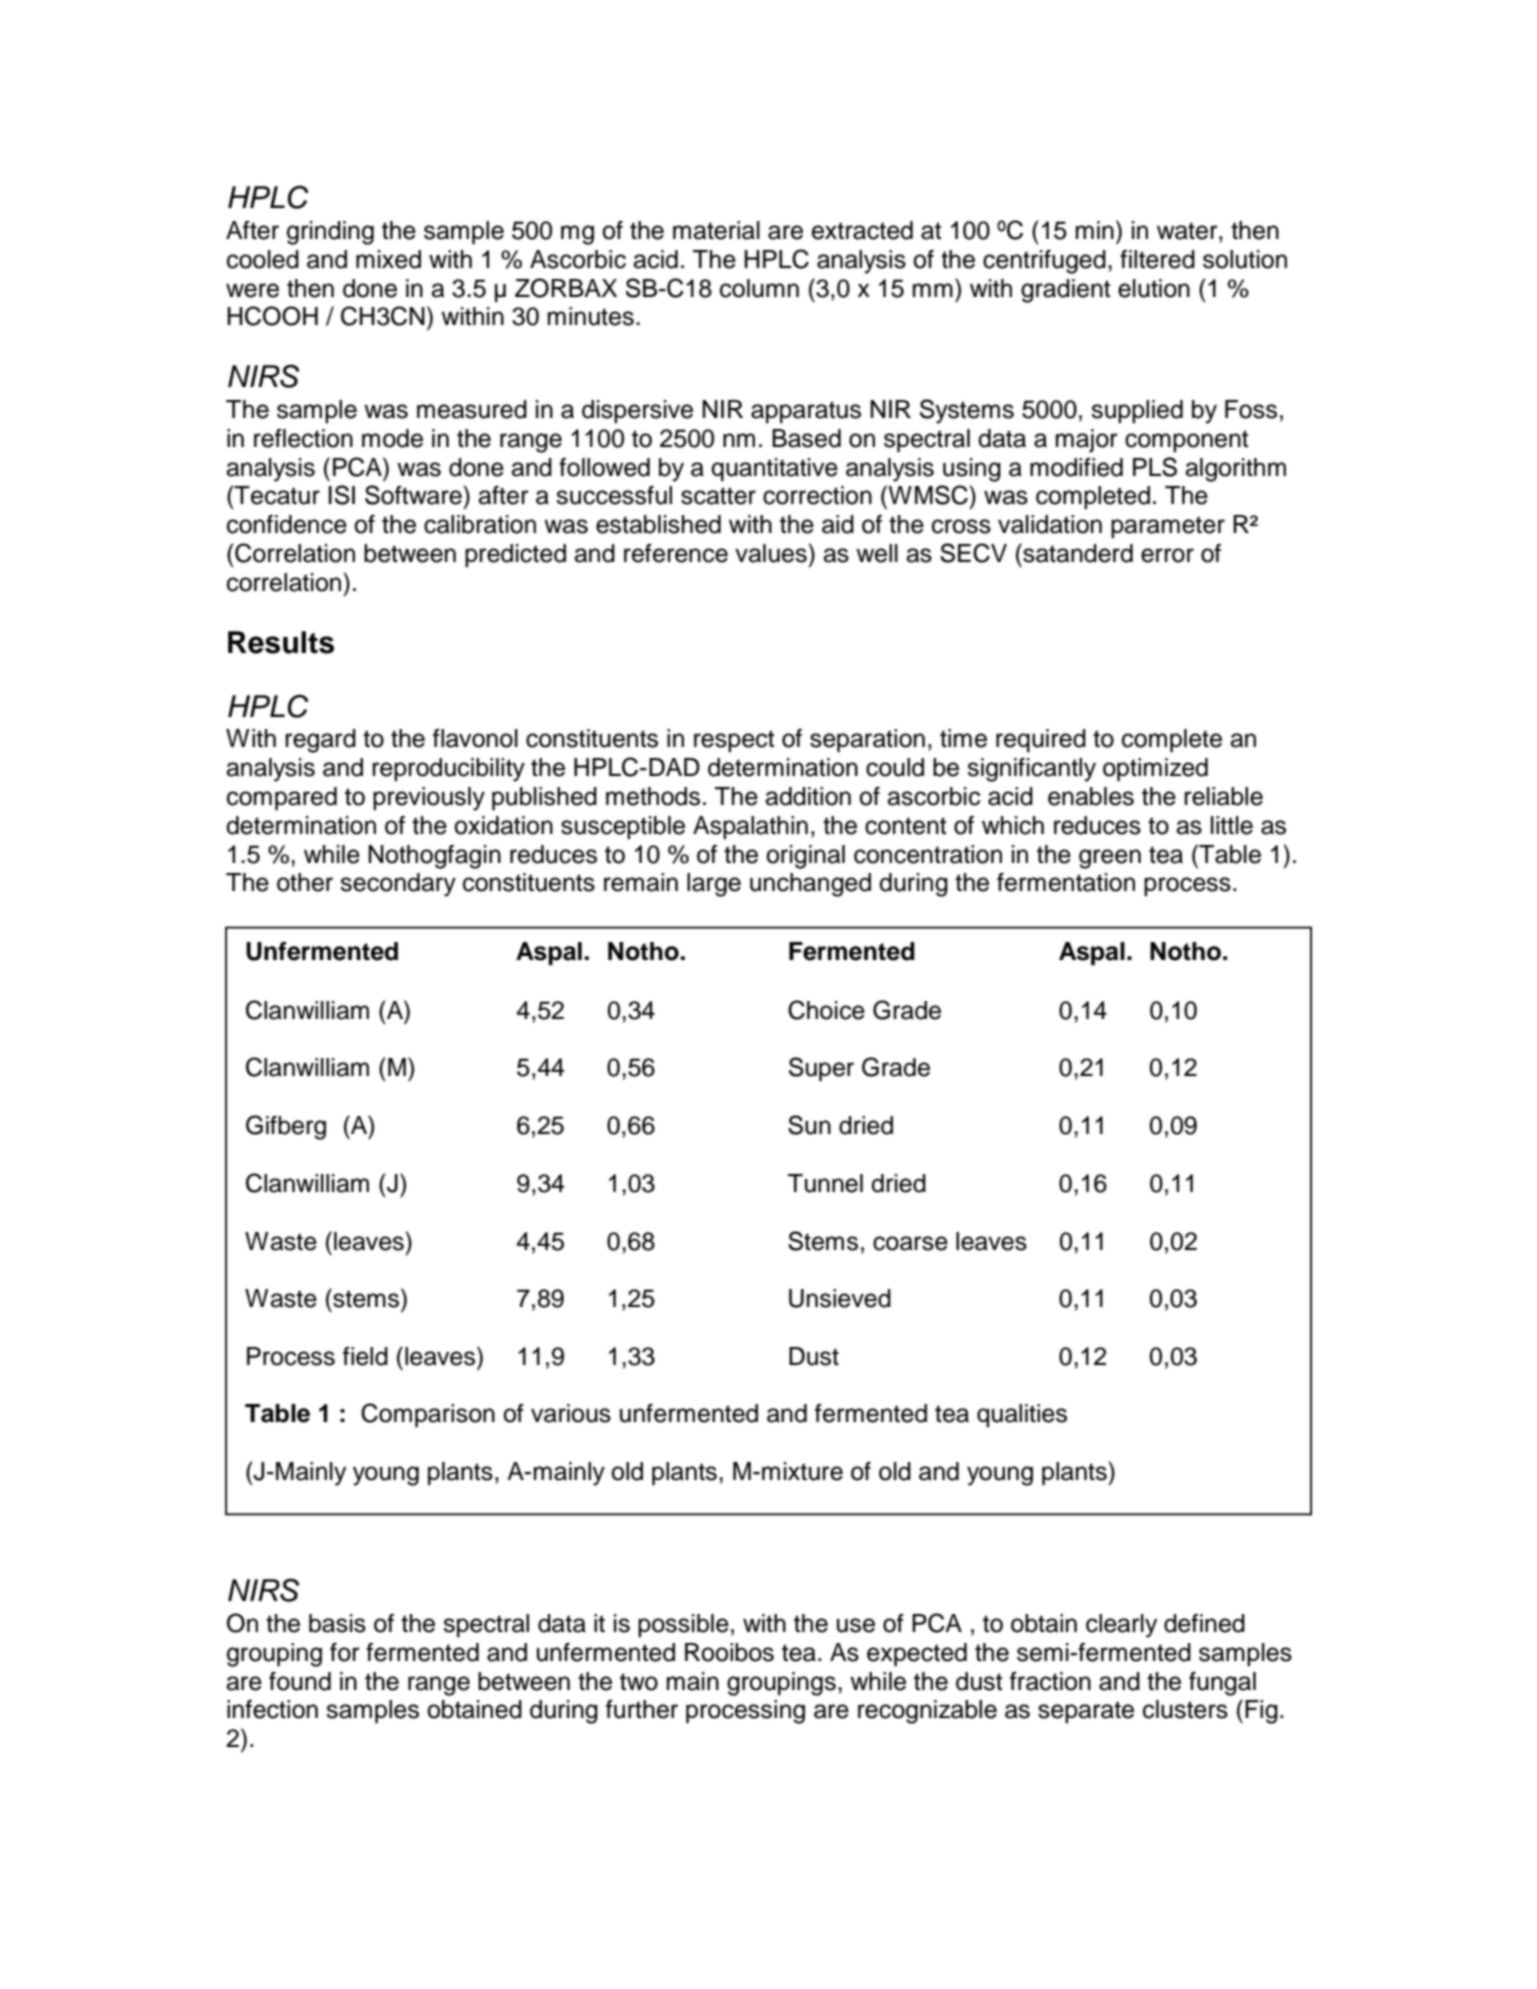  I want to click on Rooibos, so click(729, 1652).
